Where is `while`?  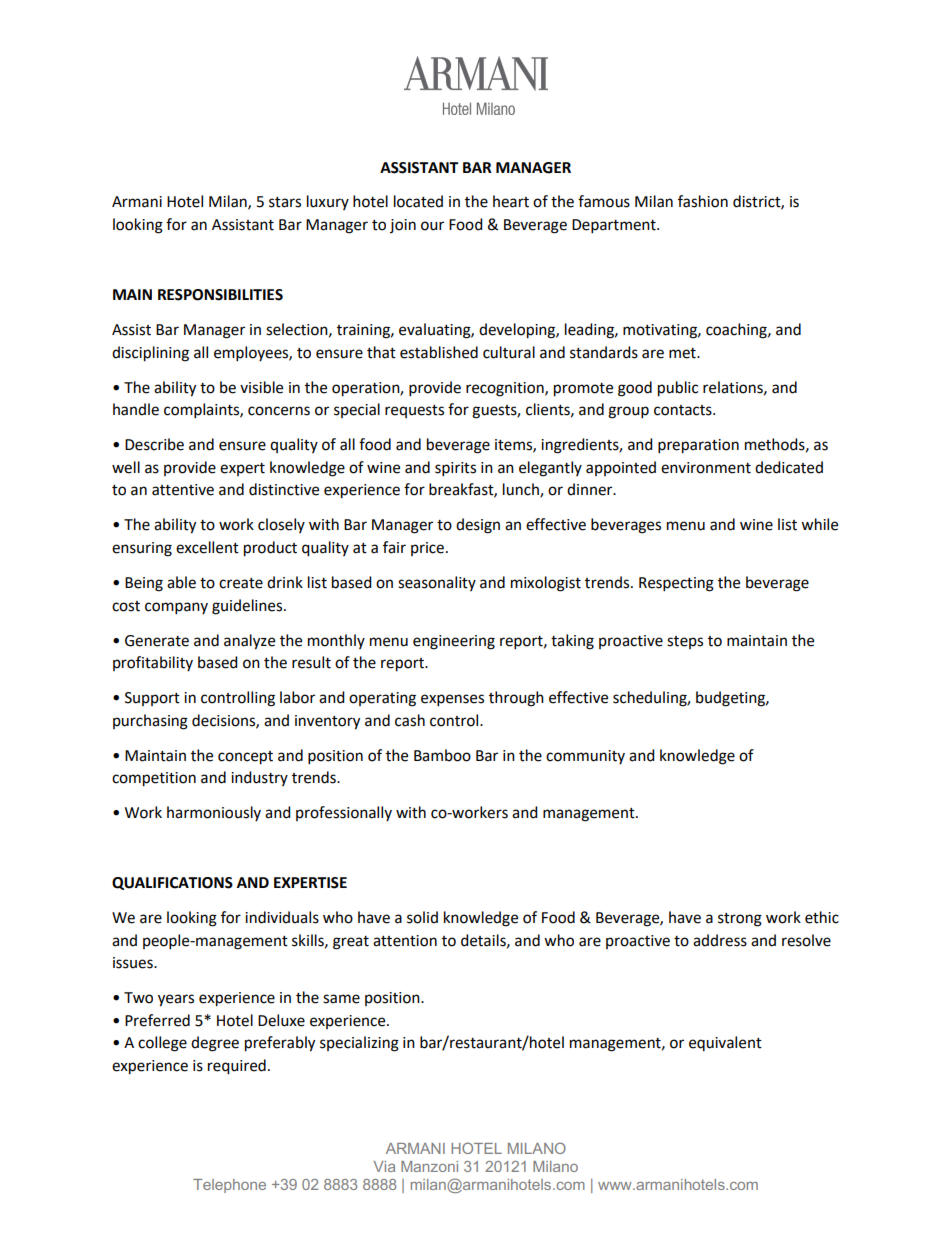
while is located at coordinates (819, 524).
